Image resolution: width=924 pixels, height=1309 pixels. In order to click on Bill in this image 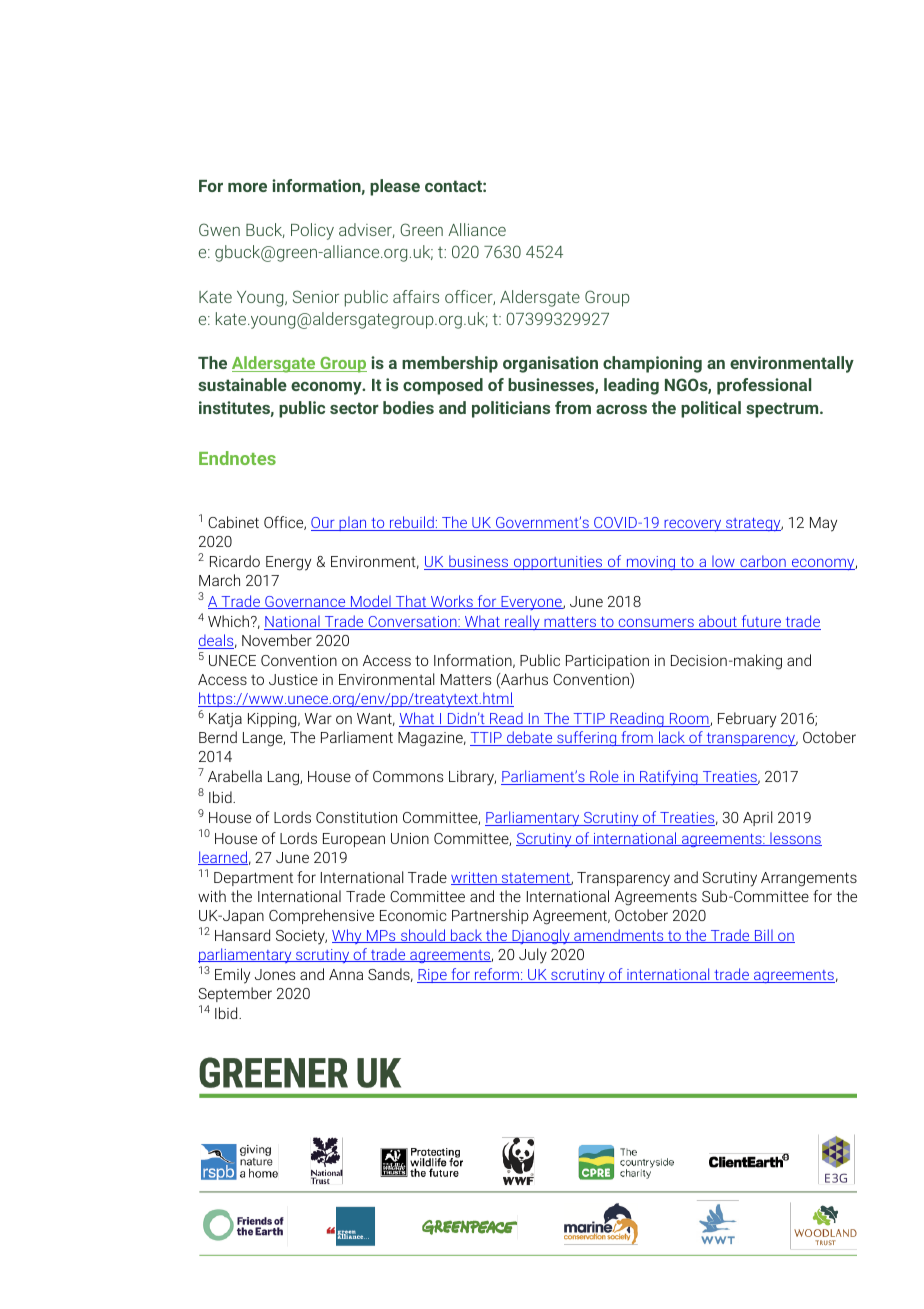, I will do `click(764, 936)`.
